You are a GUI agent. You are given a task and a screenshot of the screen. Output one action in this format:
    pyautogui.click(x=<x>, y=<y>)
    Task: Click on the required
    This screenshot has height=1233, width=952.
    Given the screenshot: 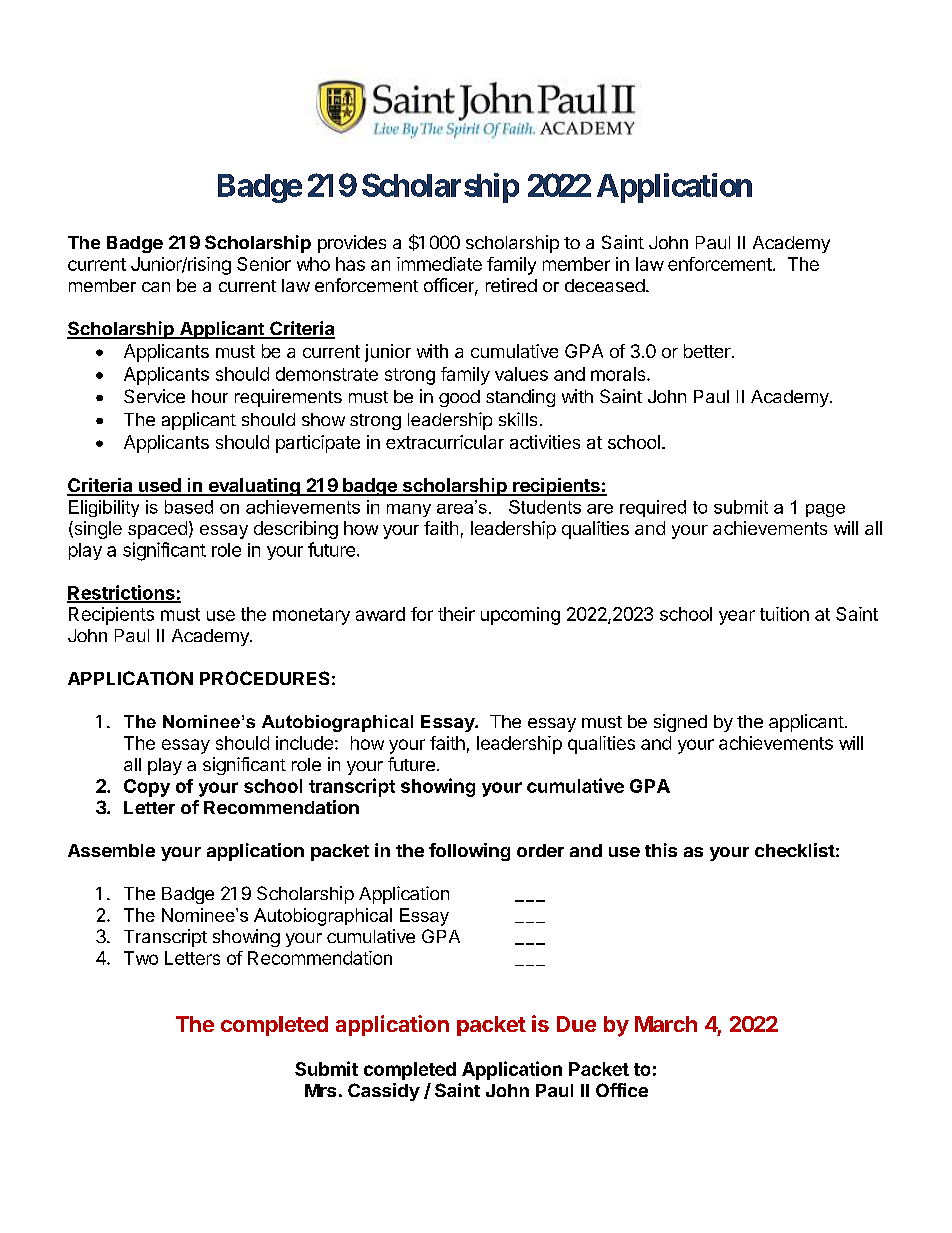 What is the action you would take?
    pyautogui.click(x=653, y=508)
